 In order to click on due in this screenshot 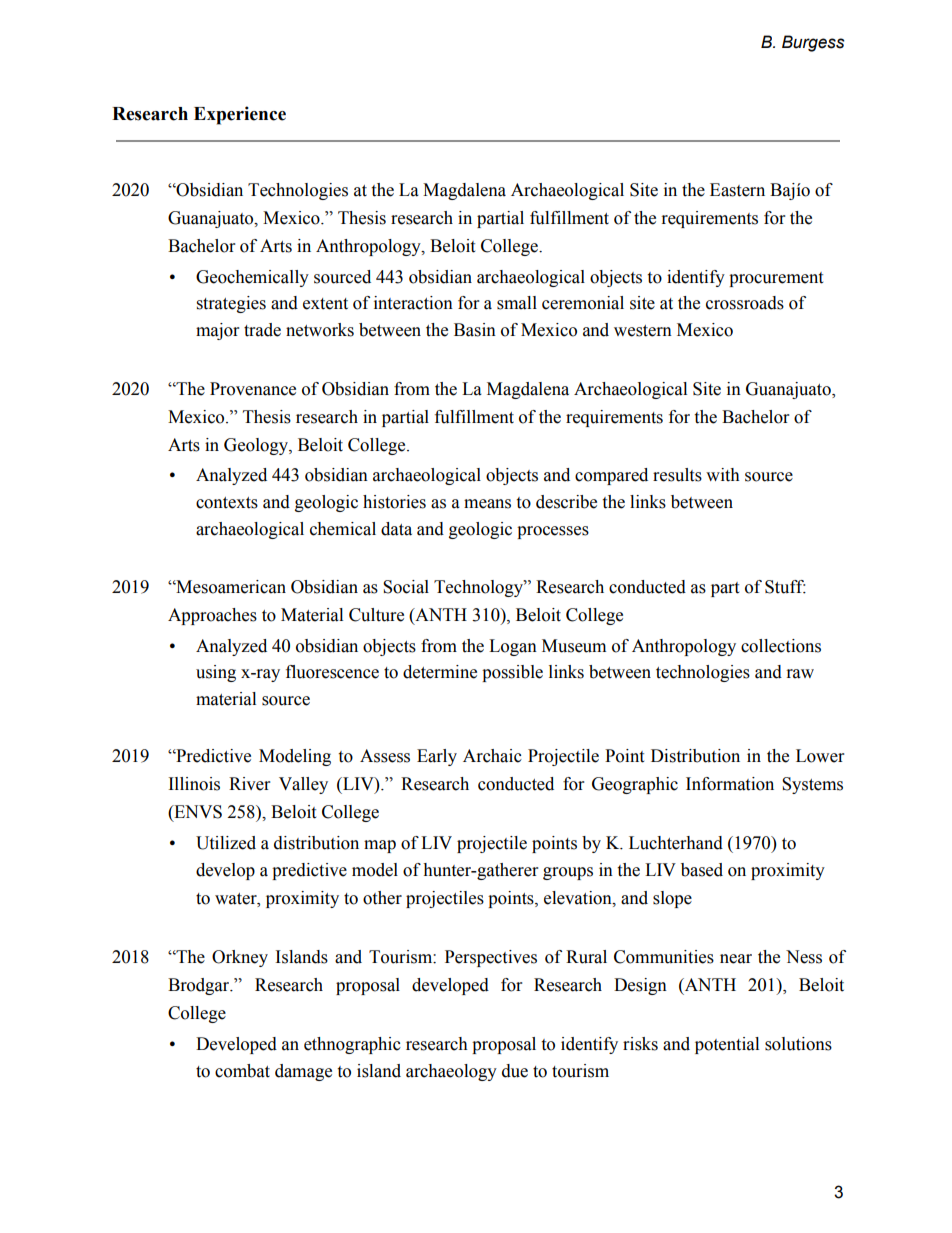, I will do `click(515, 1071)`.
